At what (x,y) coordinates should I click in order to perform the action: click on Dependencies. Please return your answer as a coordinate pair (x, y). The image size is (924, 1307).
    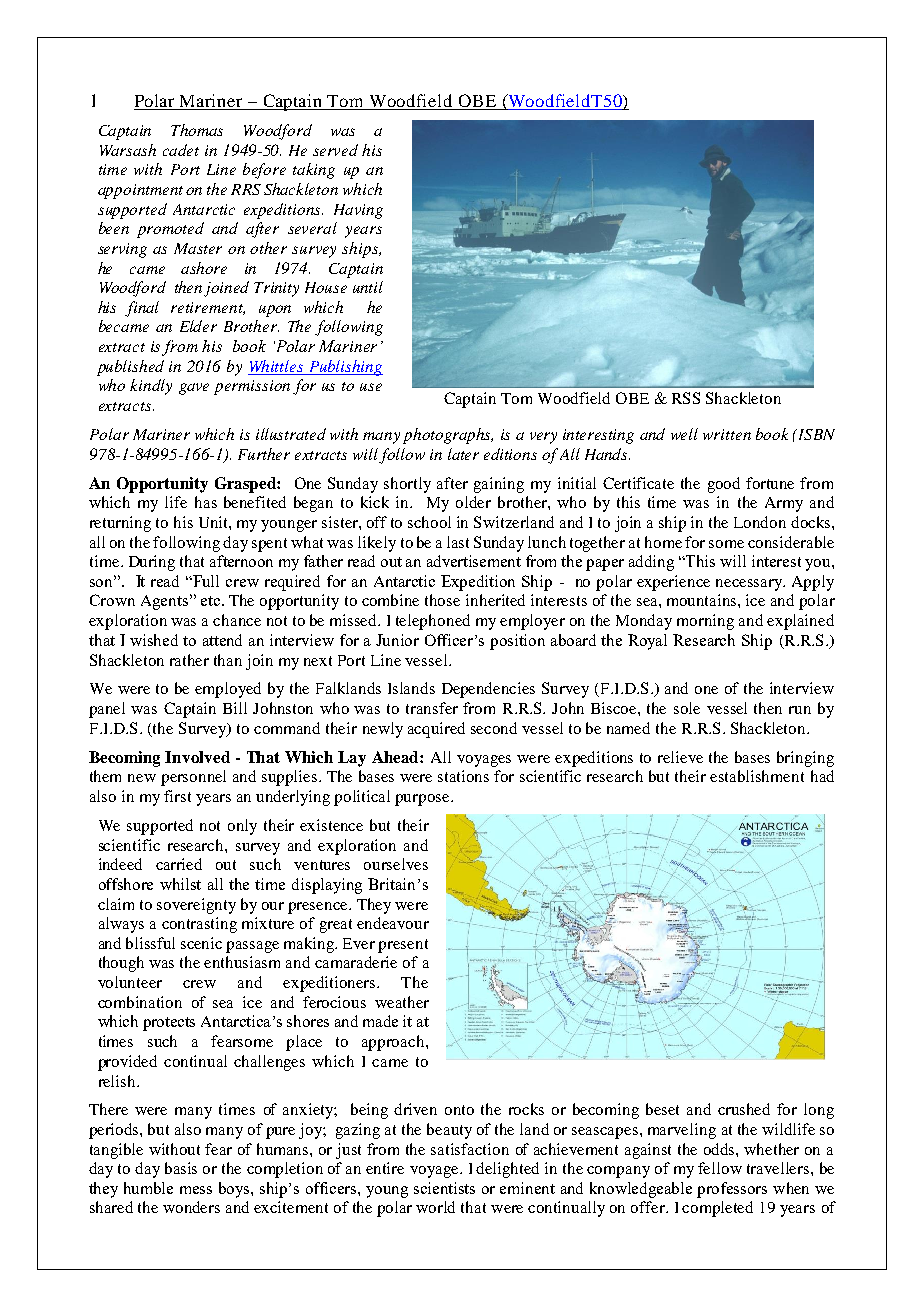
    Looking at the image, I should click on (488, 690).
